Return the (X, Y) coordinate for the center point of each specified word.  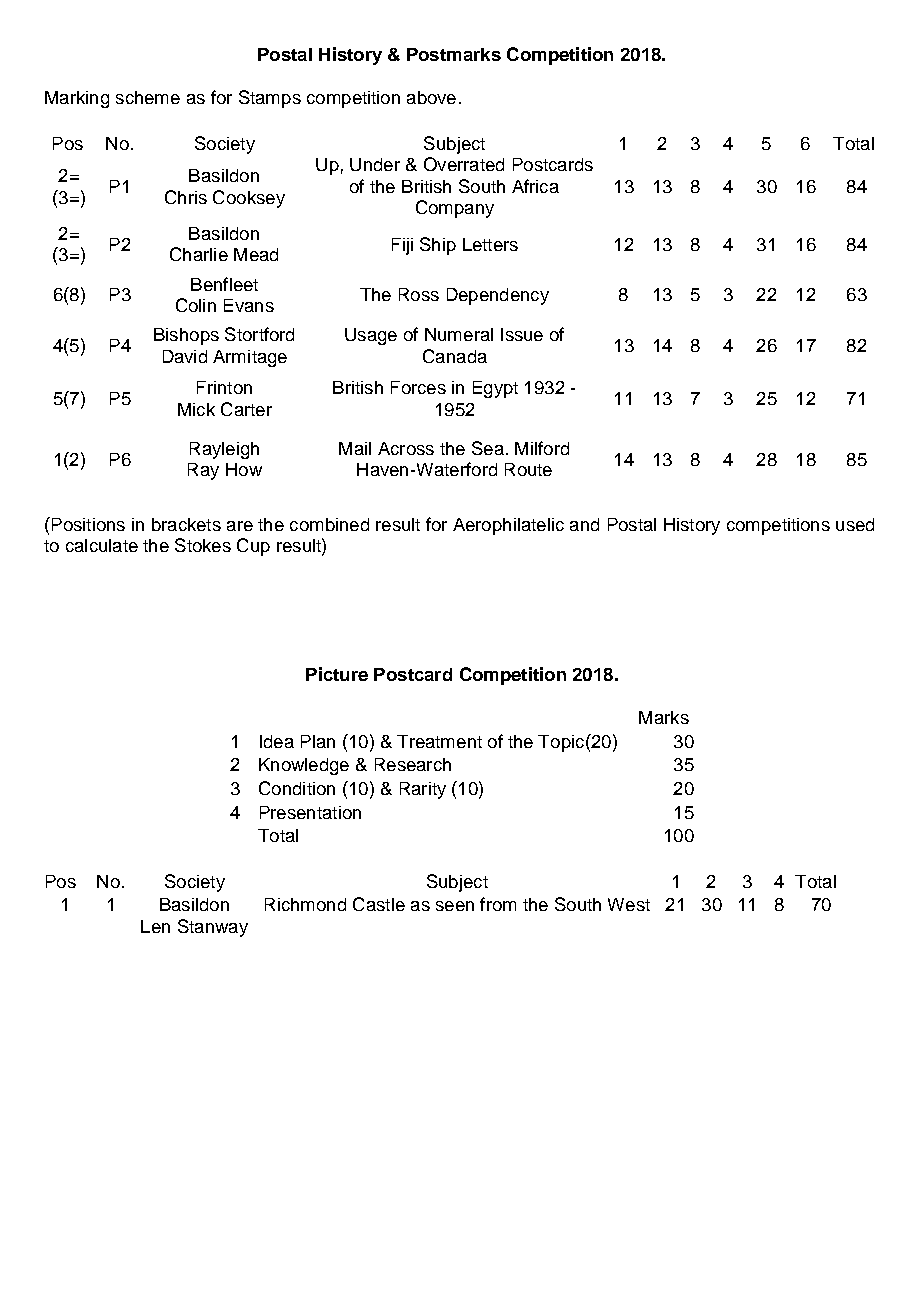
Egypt (495, 389)
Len (155, 926)
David (185, 356)
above (431, 97)
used (855, 524)
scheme (148, 97)
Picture (337, 674)
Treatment (439, 741)
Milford (542, 448)
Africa (535, 186)
